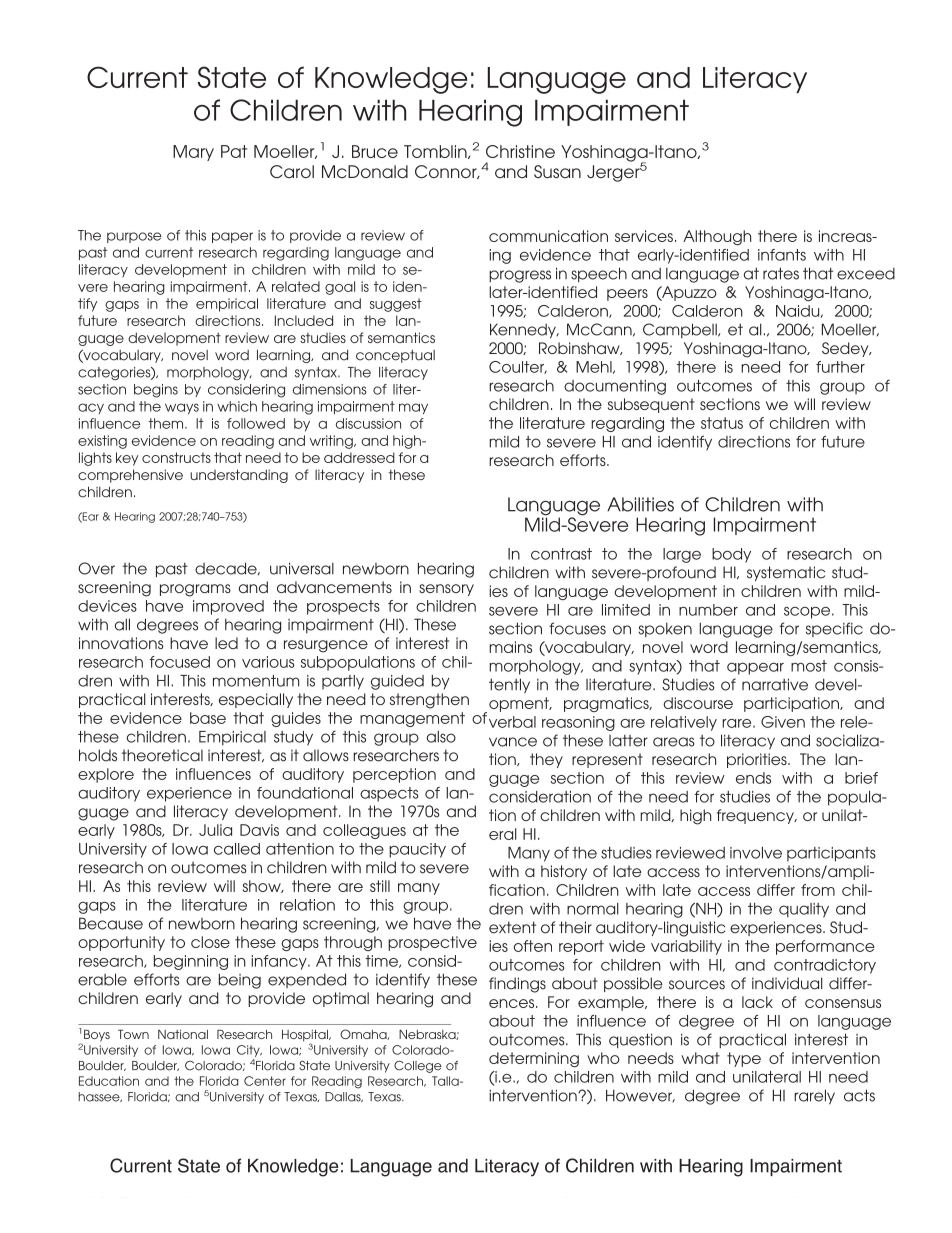 The width and height of the page is (952, 1233). What do you see at coordinates (534, 1059) in the page?
I see `determining` at bounding box center [534, 1059].
